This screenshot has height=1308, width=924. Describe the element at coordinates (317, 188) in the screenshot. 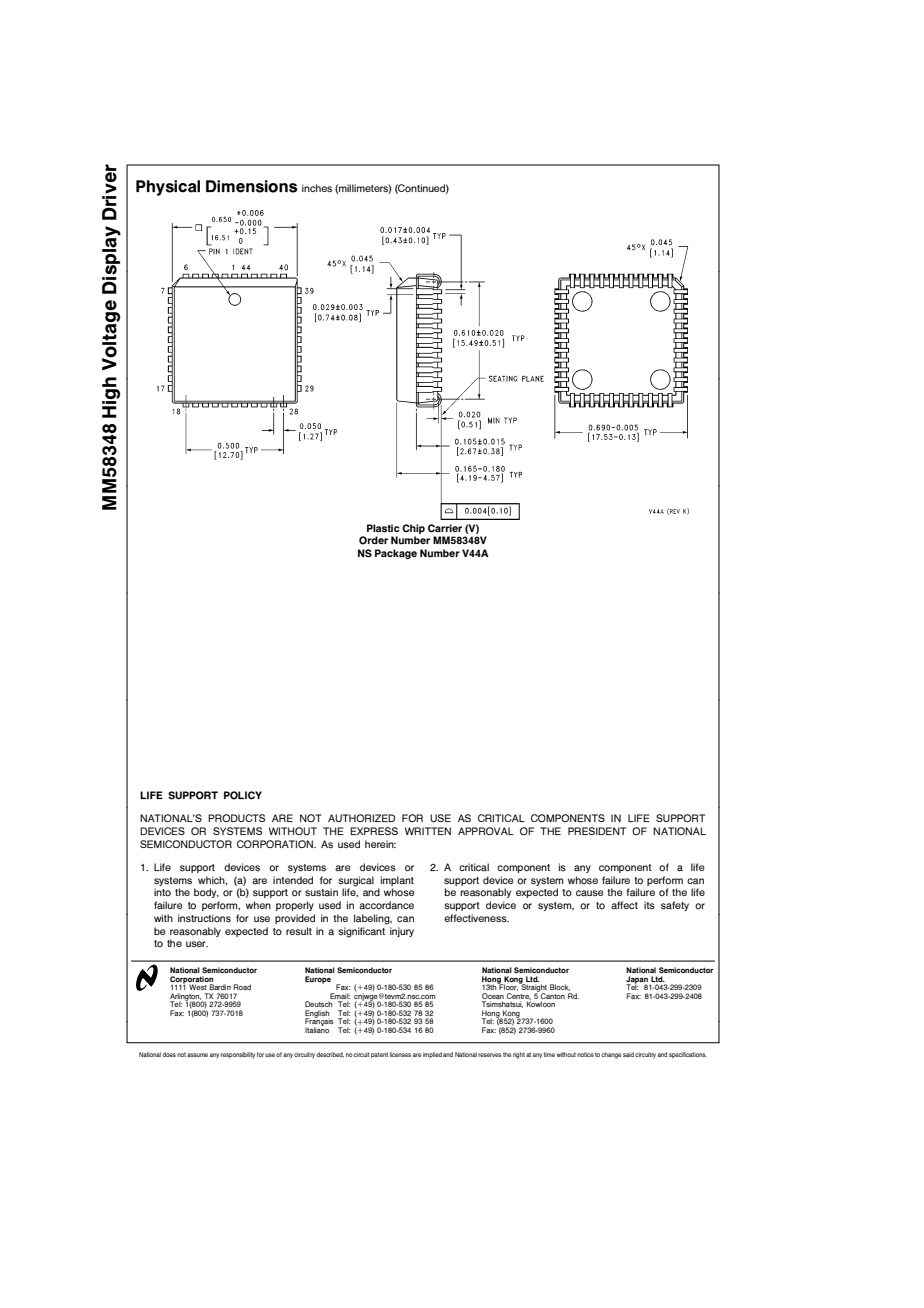

I see `inches` at that location.
